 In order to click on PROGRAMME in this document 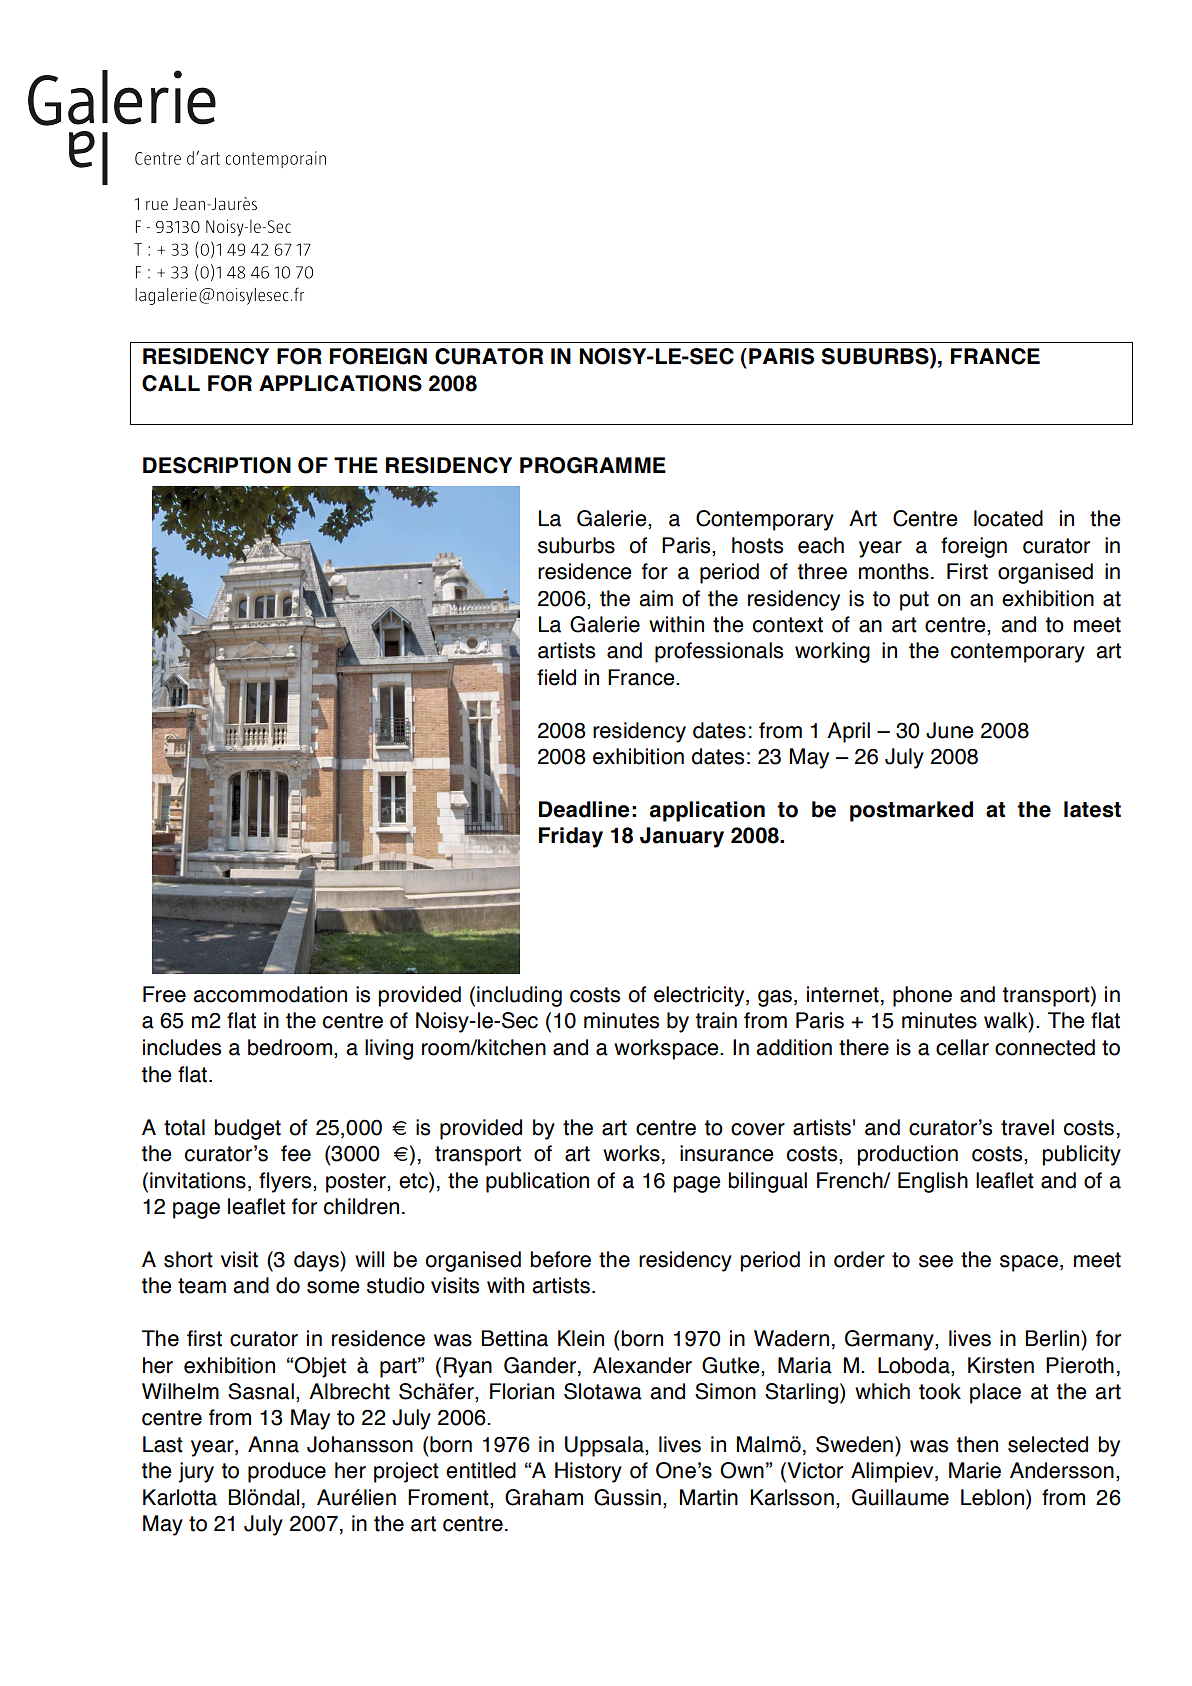, I will do `click(593, 465)`.
